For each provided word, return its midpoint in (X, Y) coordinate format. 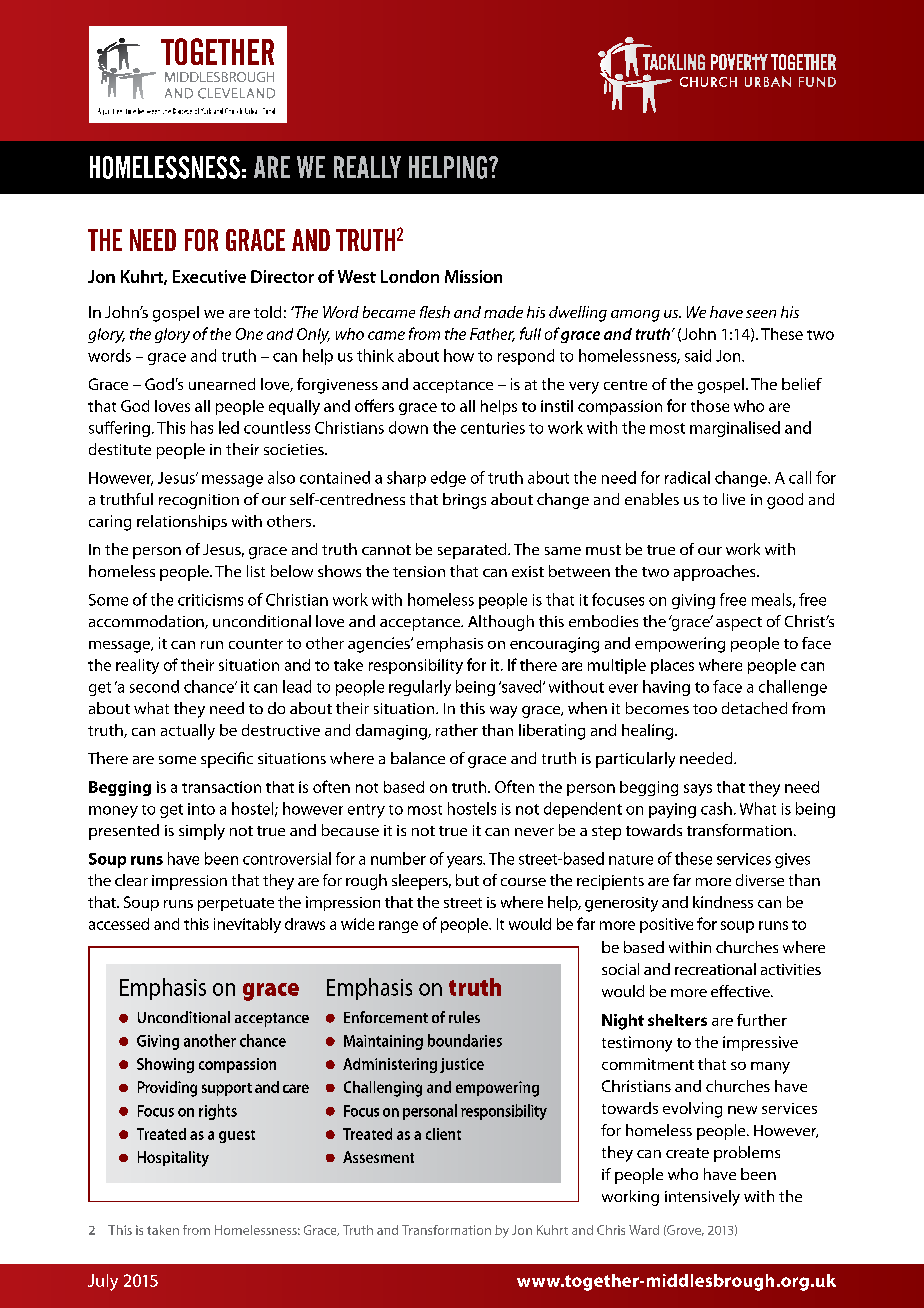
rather (457, 730)
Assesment (378, 1157)
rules (464, 1017)
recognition (199, 501)
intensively (702, 1198)
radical (687, 477)
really (367, 167)
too (705, 709)
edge (448, 479)
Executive (209, 276)
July (103, 1282)
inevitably (247, 925)
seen (761, 314)
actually (188, 732)
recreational (715, 969)
